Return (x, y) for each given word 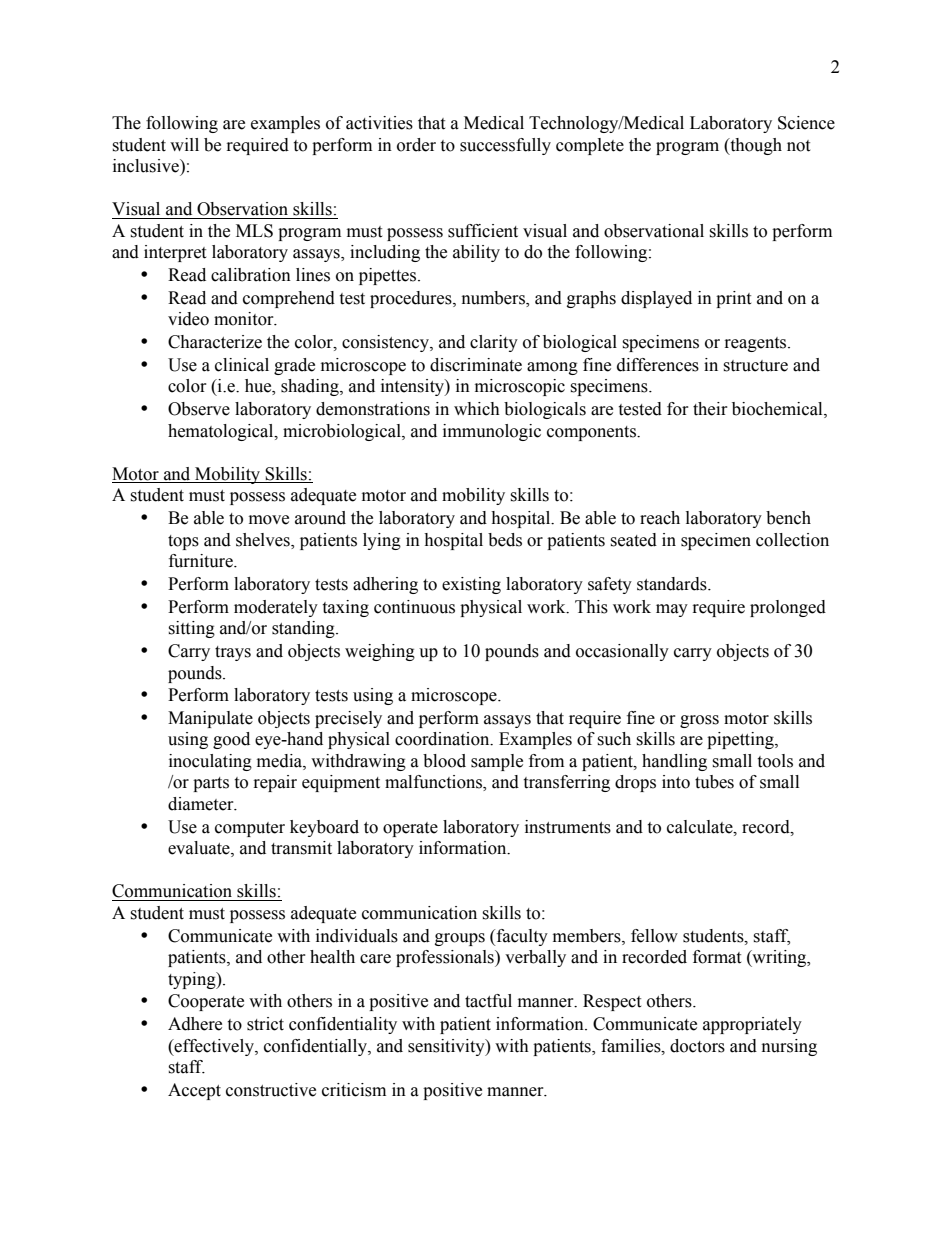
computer (250, 829)
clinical (242, 365)
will (184, 144)
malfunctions (434, 783)
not (798, 146)
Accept (194, 1091)
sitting (191, 629)
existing (471, 585)
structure (755, 366)
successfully (505, 146)
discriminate (476, 365)
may (672, 610)
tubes (714, 782)
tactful (488, 1001)
